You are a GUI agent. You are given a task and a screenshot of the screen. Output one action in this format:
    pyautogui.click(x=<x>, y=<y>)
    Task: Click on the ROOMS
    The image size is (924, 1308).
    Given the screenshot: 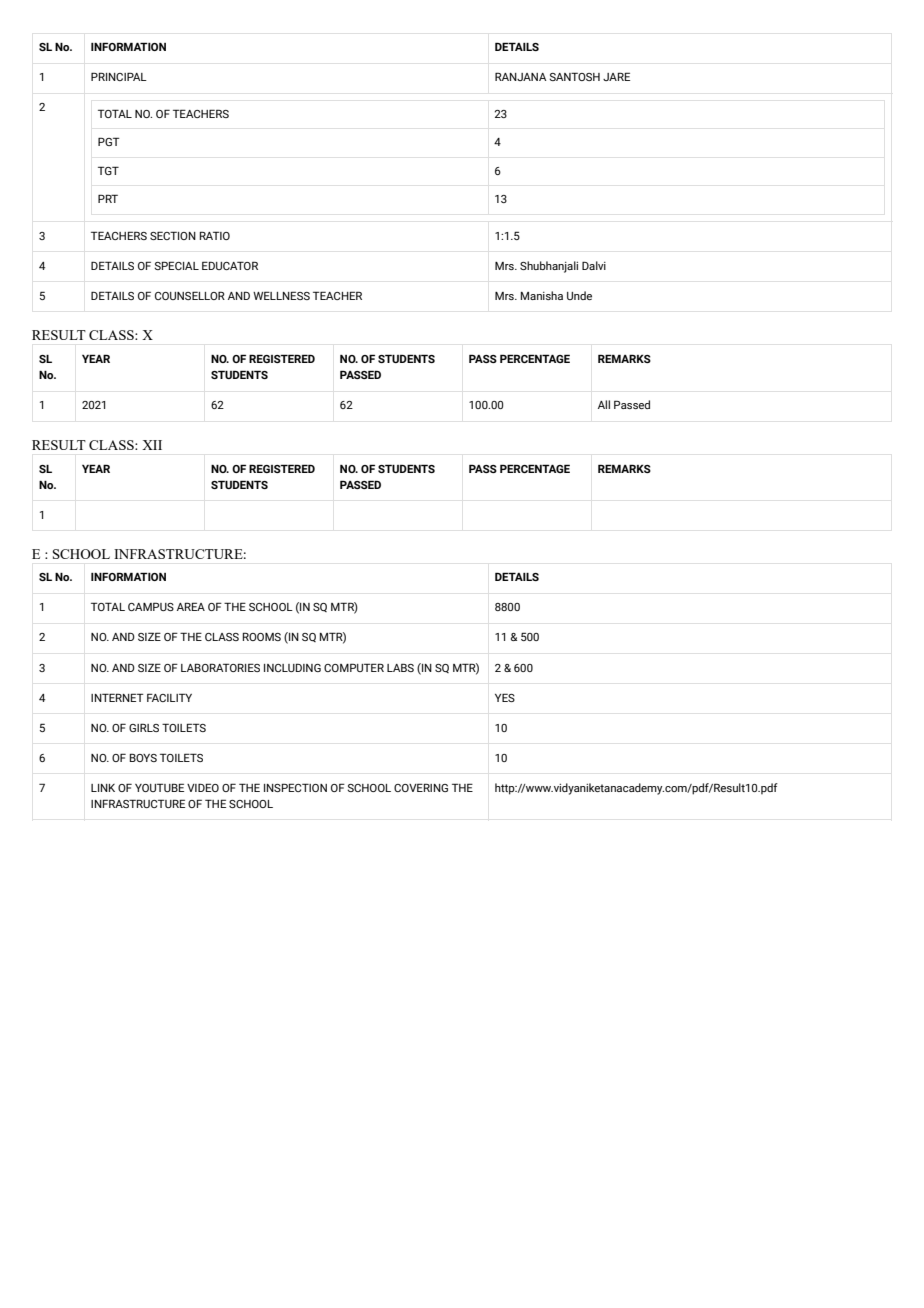 What is the action you would take?
    pyautogui.click(x=262, y=636)
